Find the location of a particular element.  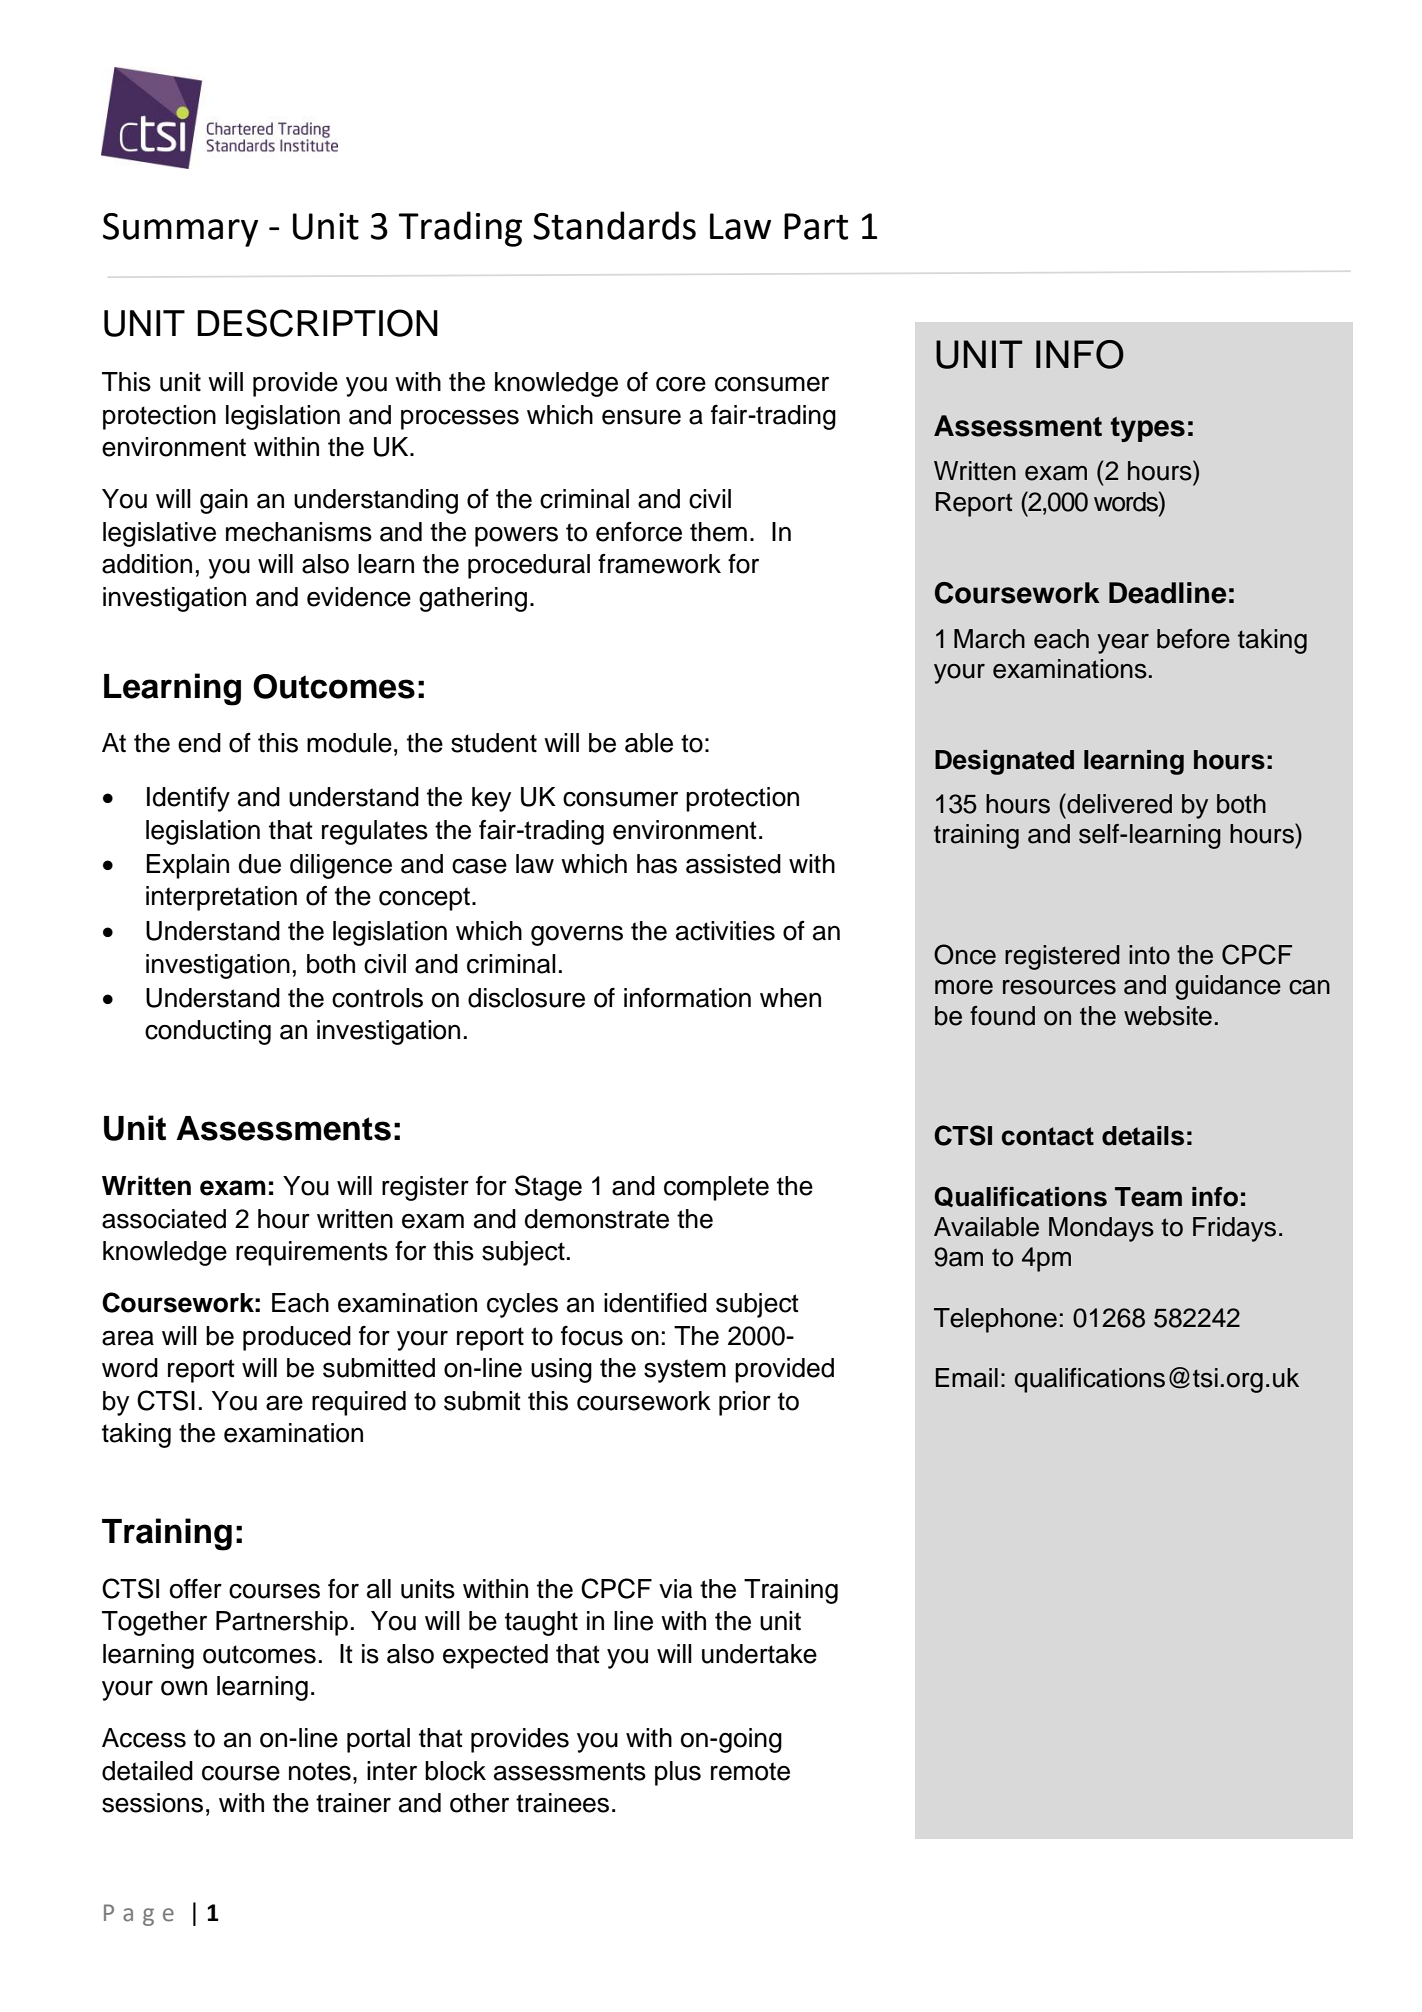

Standards is located at coordinates (614, 225).
